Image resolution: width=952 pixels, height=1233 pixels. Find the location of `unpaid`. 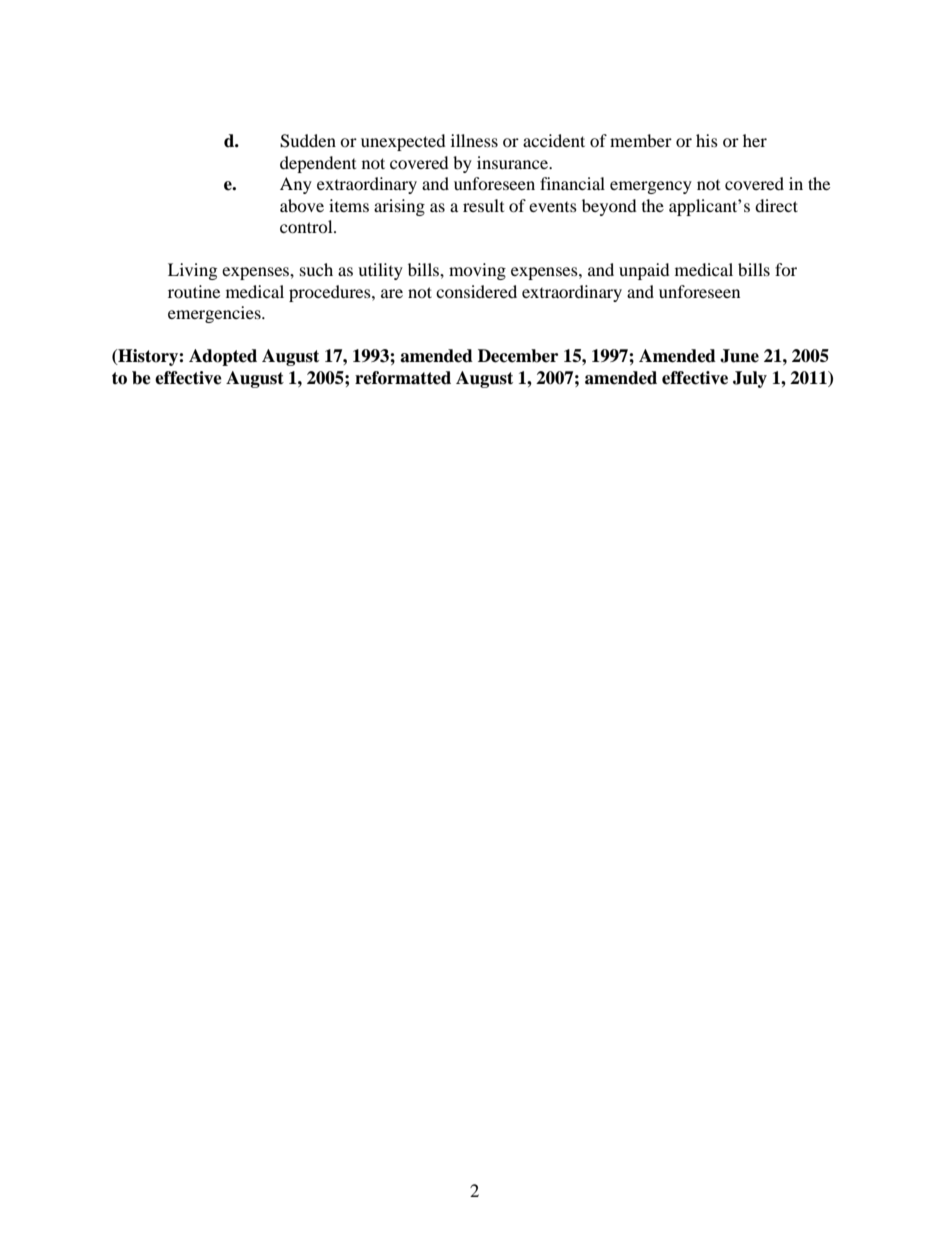

unpaid is located at coordinates (644, 271).
